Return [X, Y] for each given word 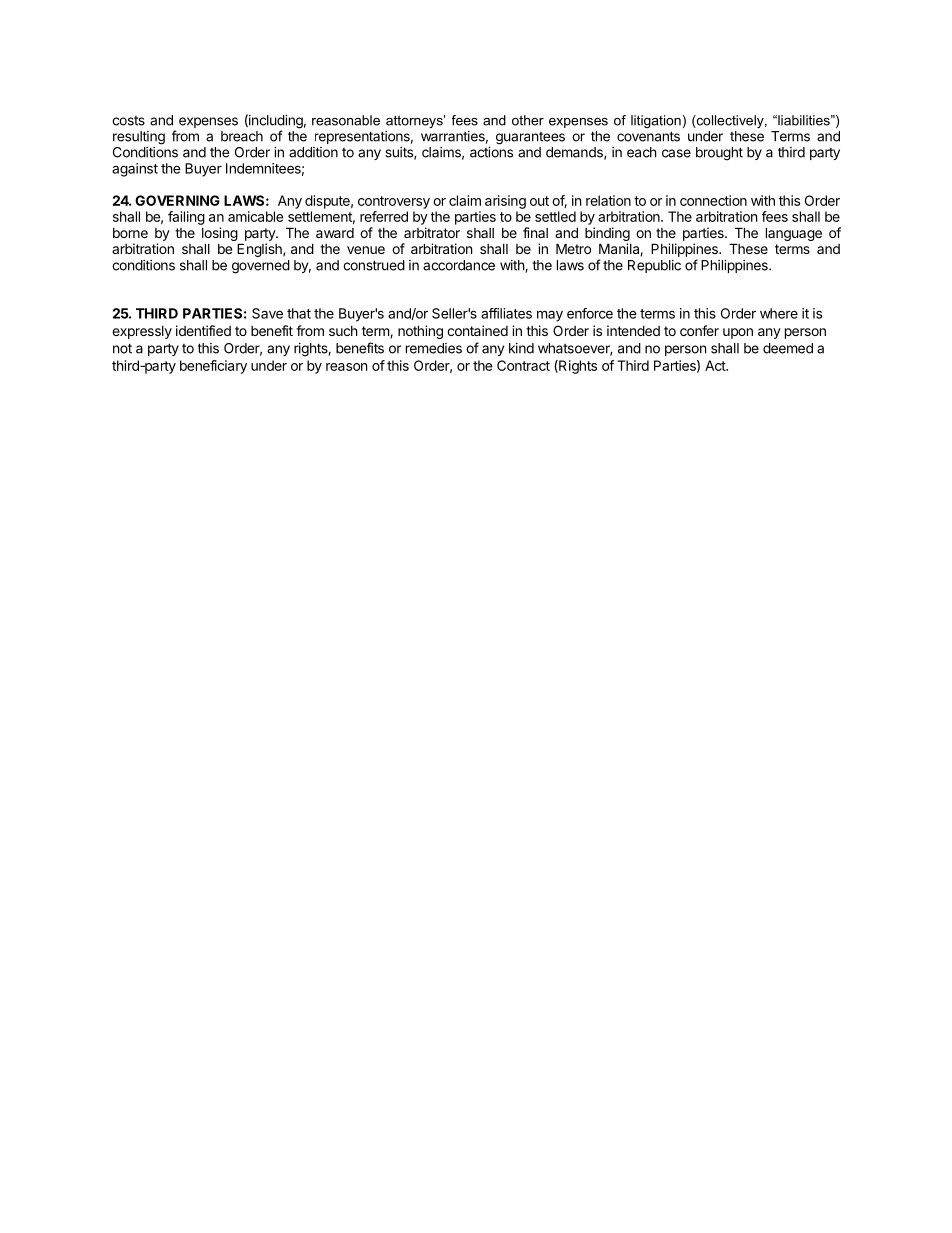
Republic [654, 266]
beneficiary [213, 367]
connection [713, 200]
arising [505, 202]
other [528, 120]
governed [261, 267]
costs [128, 121]
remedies [434, 348]
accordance [459, 265]
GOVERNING [177, 200]
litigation [656, 121]
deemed [788, 348]
